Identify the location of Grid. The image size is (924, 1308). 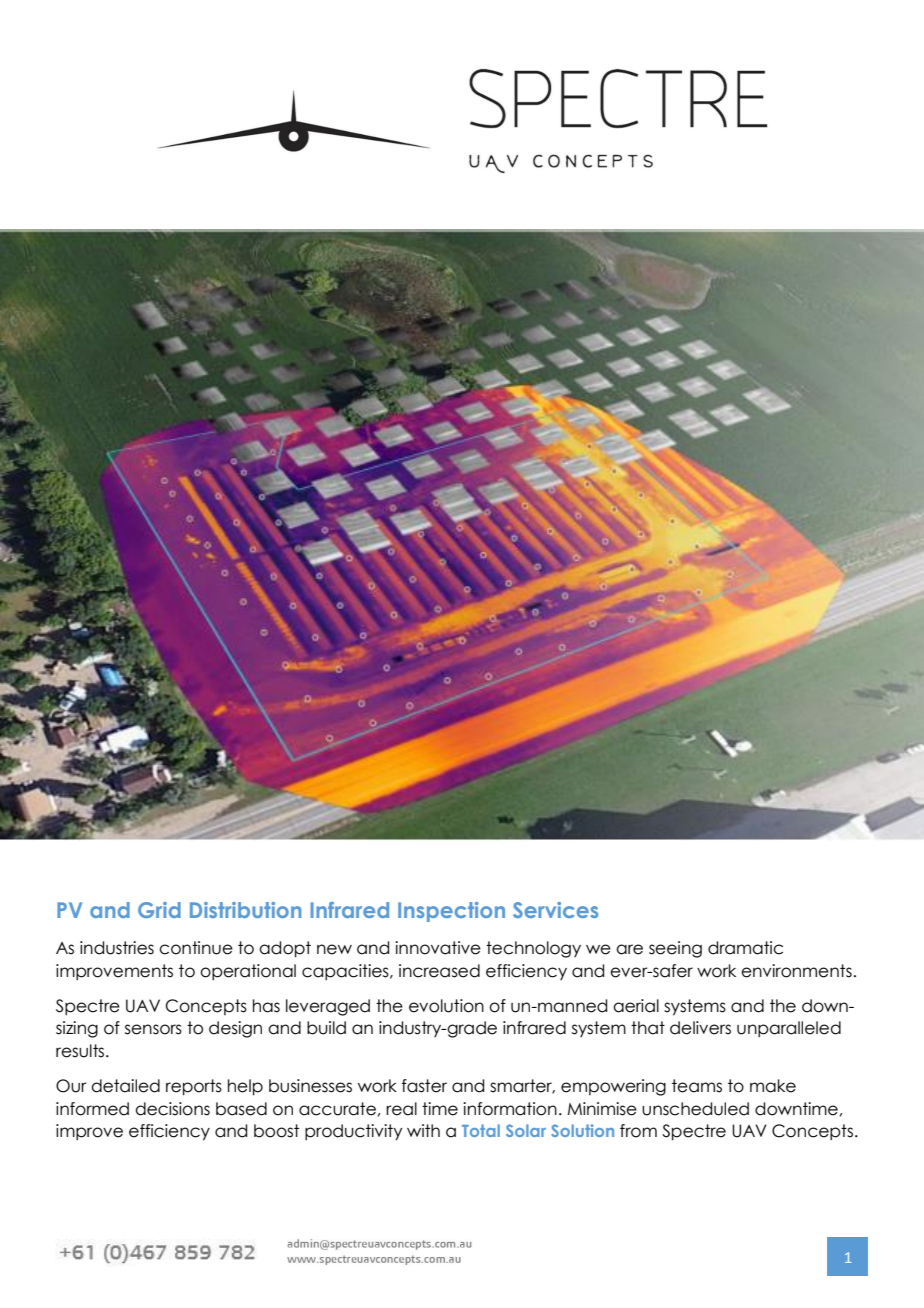
(159, 910).
